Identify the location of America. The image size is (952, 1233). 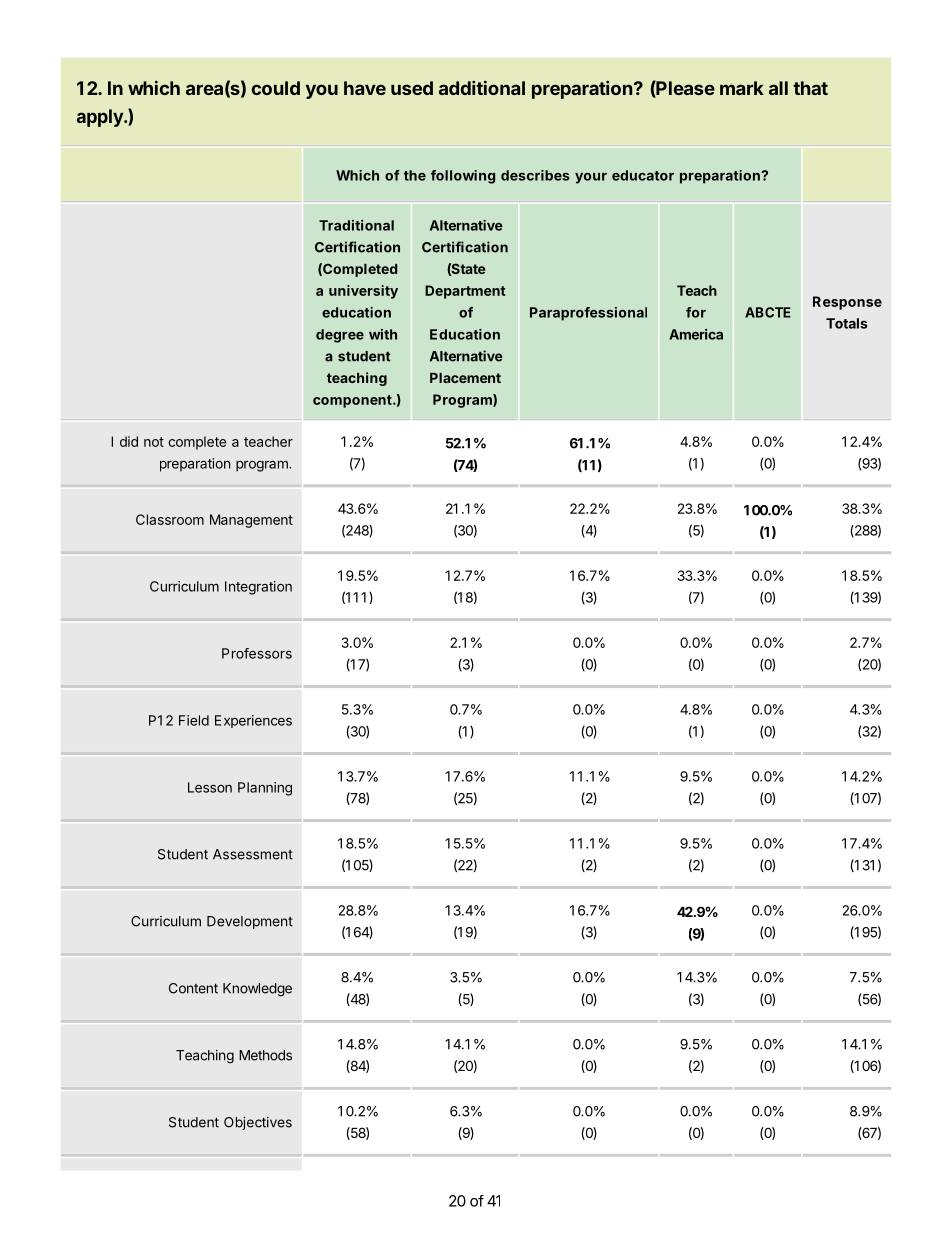
(696, 334).
